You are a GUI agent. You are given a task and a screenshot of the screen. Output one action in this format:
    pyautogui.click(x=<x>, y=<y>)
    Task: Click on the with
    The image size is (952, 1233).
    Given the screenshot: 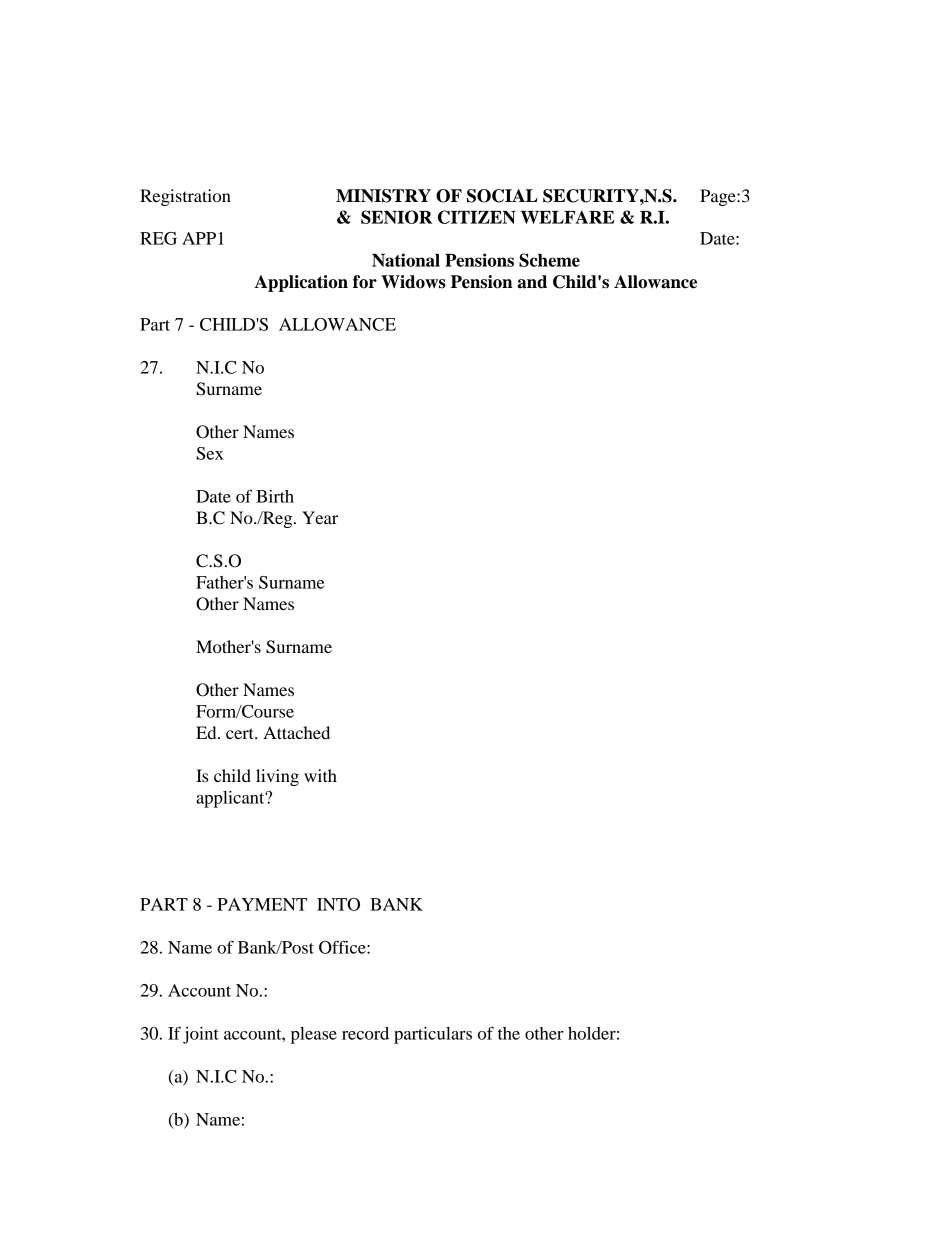 What is the action you would take?
    pyautogui.click(x=320, y=775)
